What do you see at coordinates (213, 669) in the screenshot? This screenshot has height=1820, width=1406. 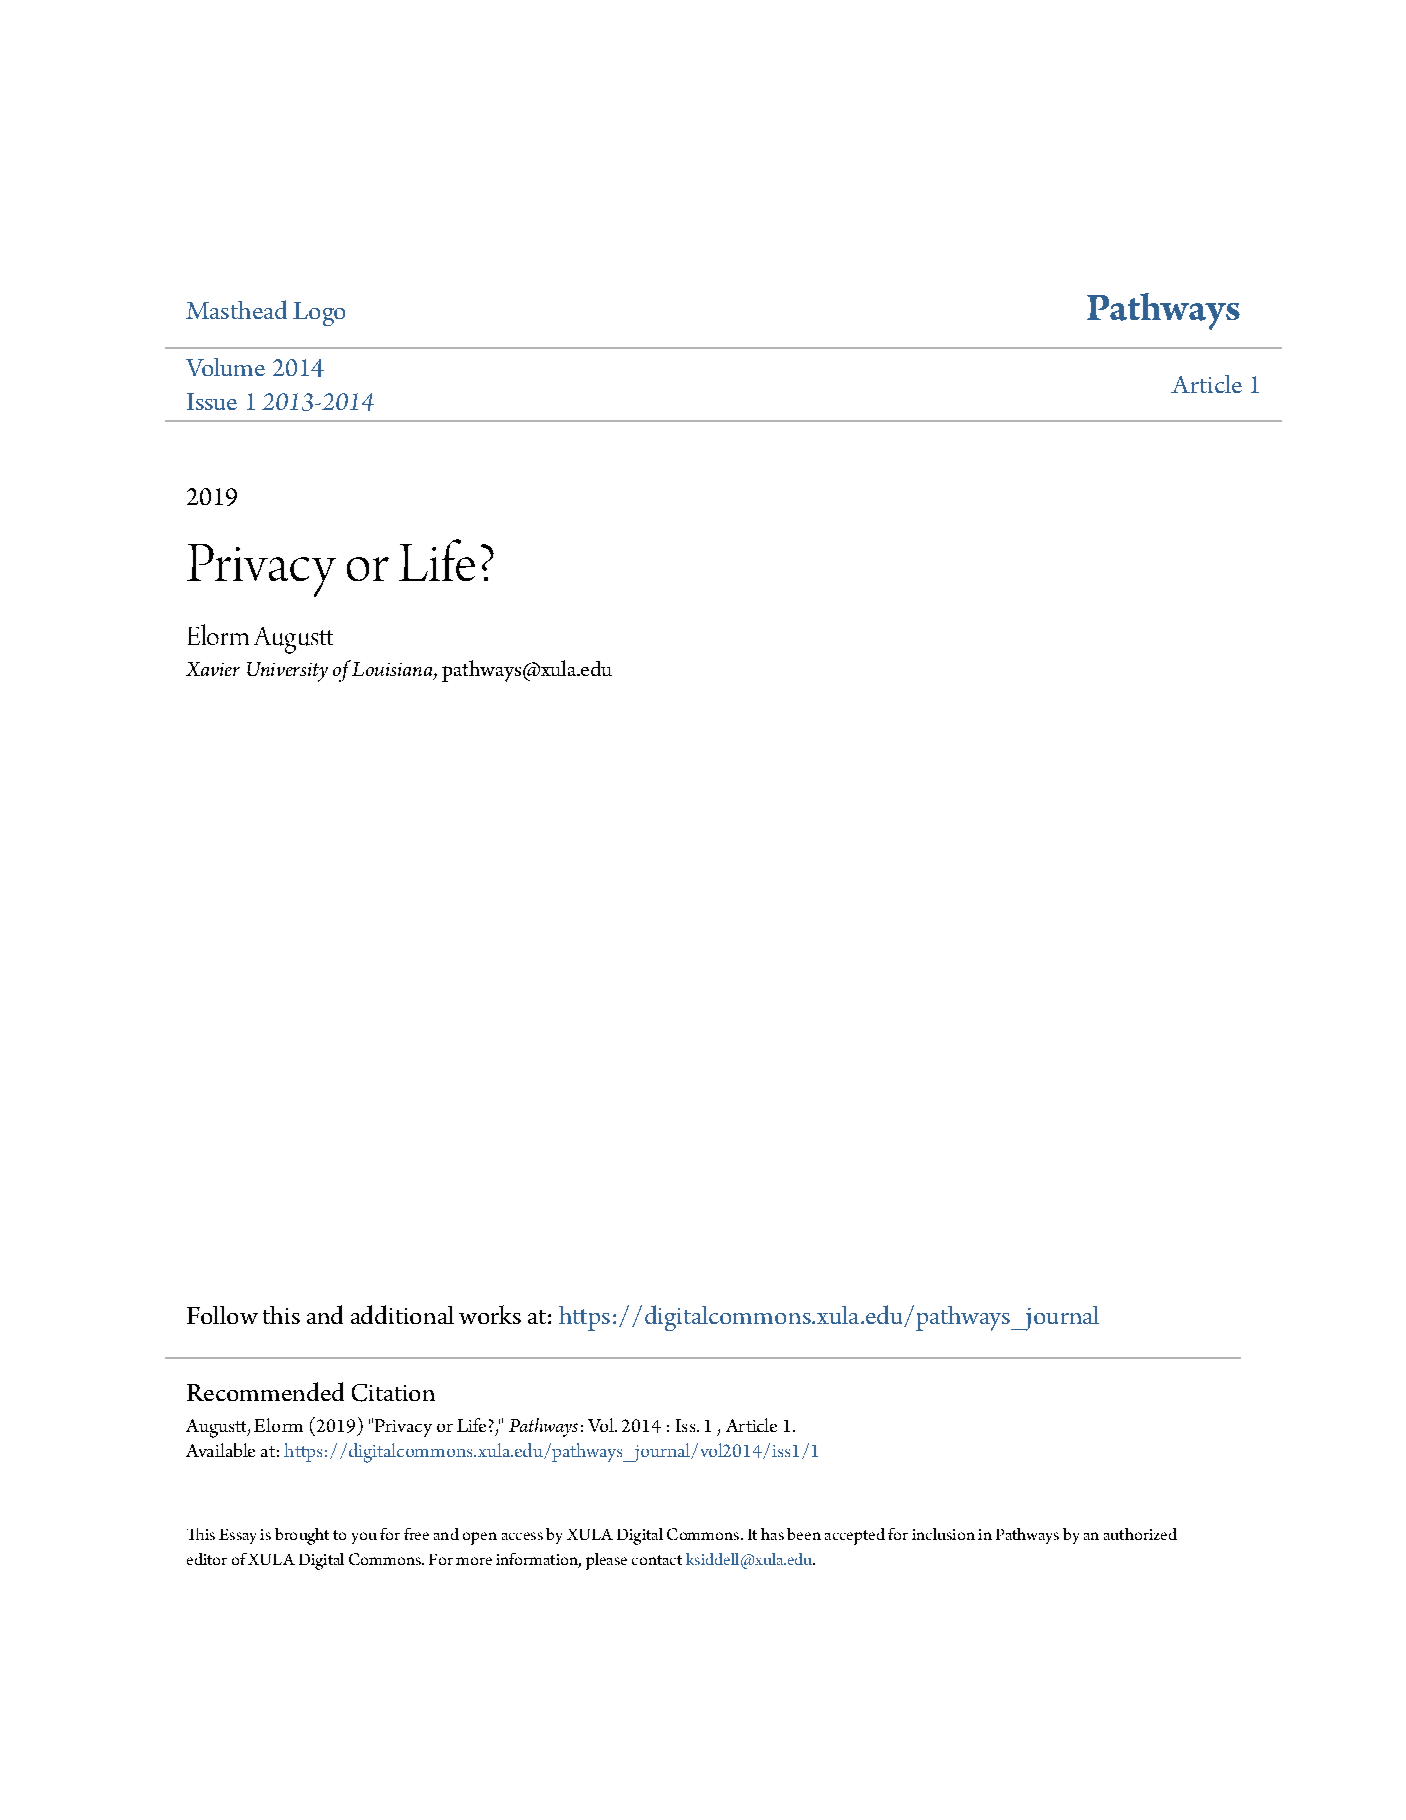 I see `Xavier` at bounding box center [213, 669].
